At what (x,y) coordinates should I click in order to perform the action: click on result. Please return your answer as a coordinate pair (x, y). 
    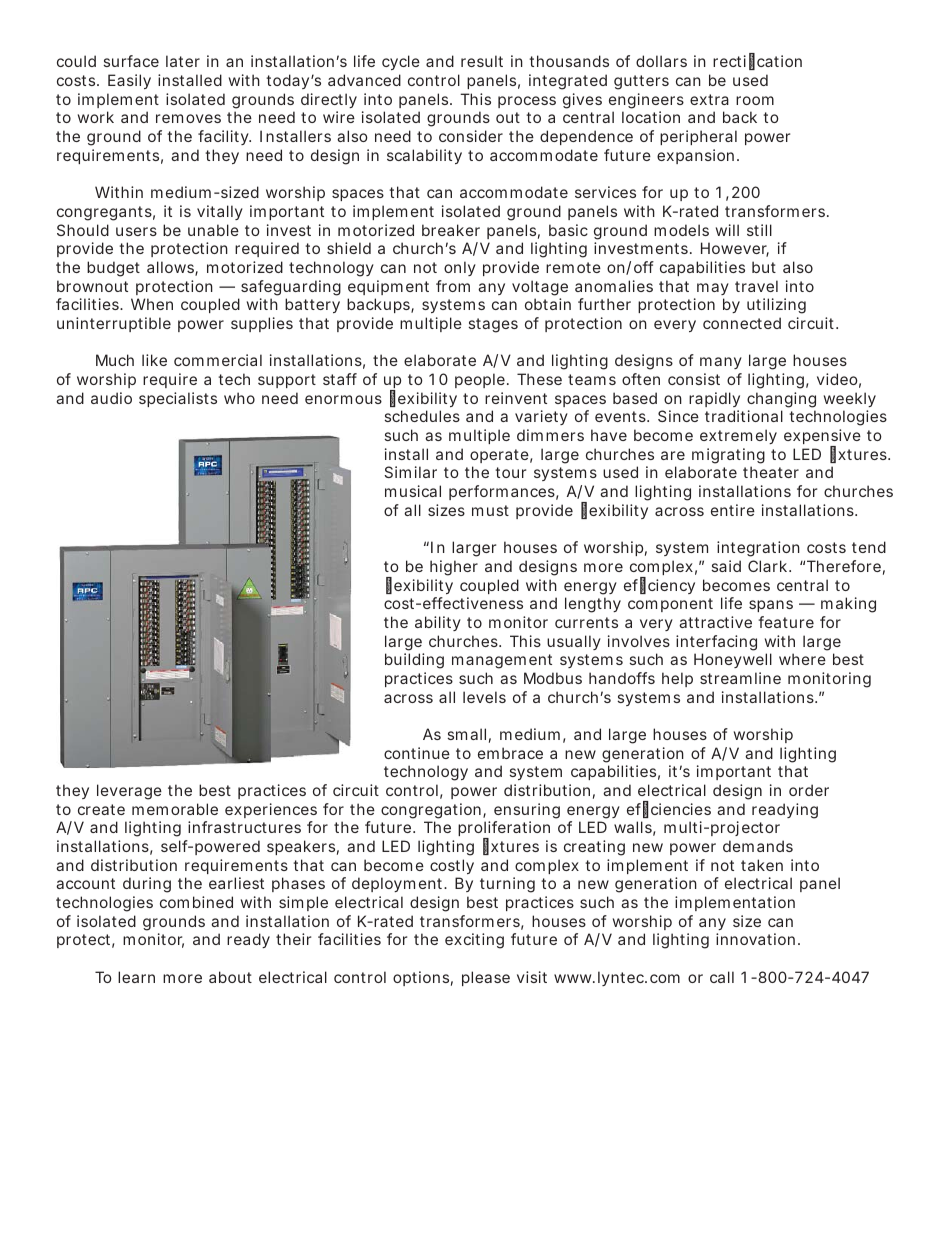
    Looking at the image, I should click on (482, 61).
